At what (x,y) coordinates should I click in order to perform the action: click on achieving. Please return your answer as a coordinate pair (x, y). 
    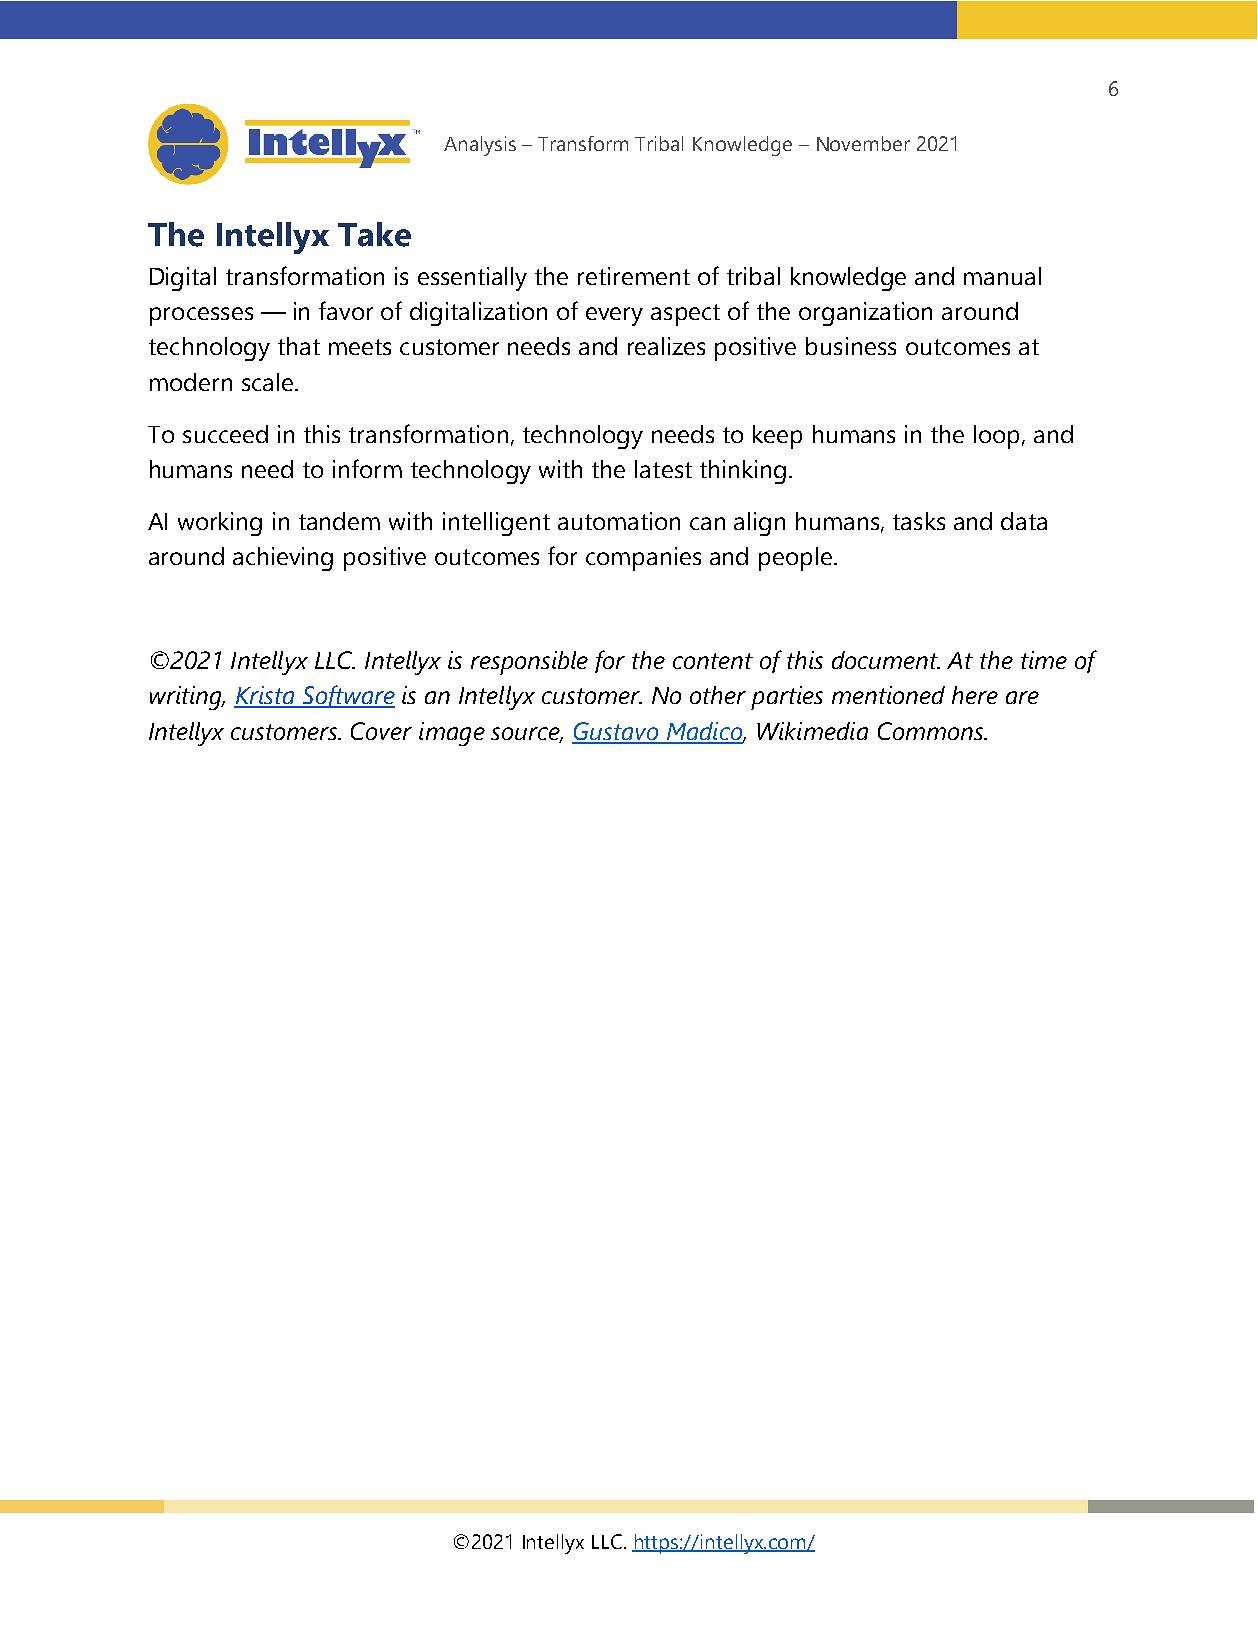
    Looking at the image, I should click on (283, 559).
